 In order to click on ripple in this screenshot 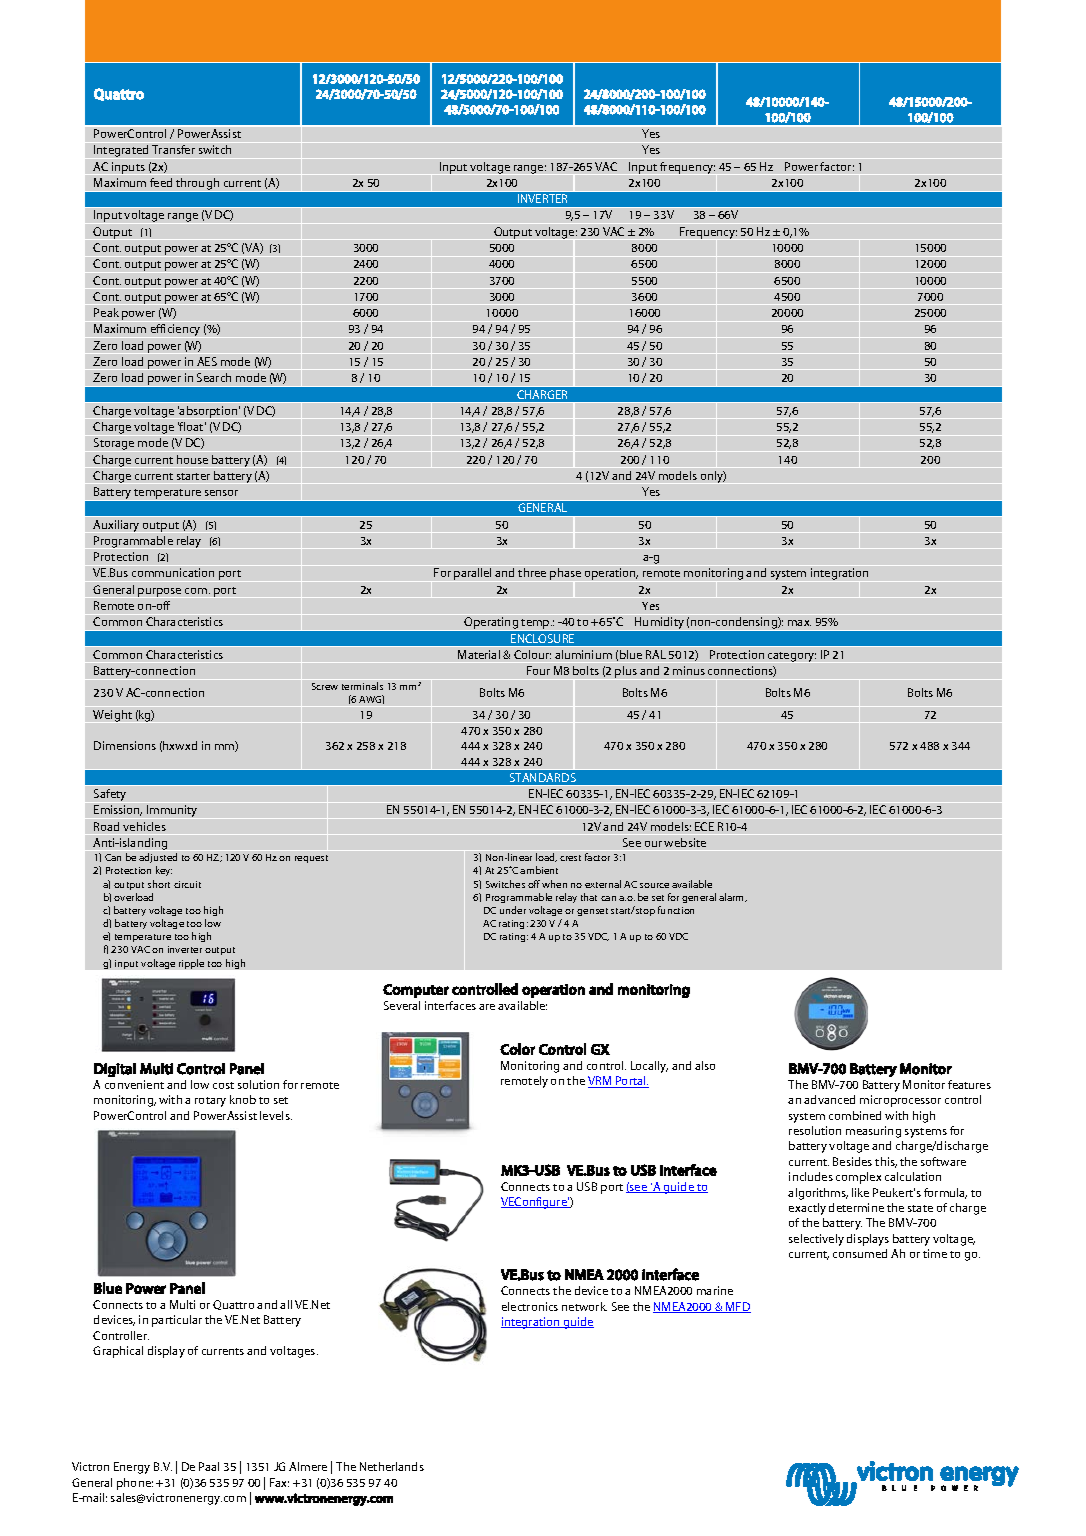, I will do `click(191, 964)`.
